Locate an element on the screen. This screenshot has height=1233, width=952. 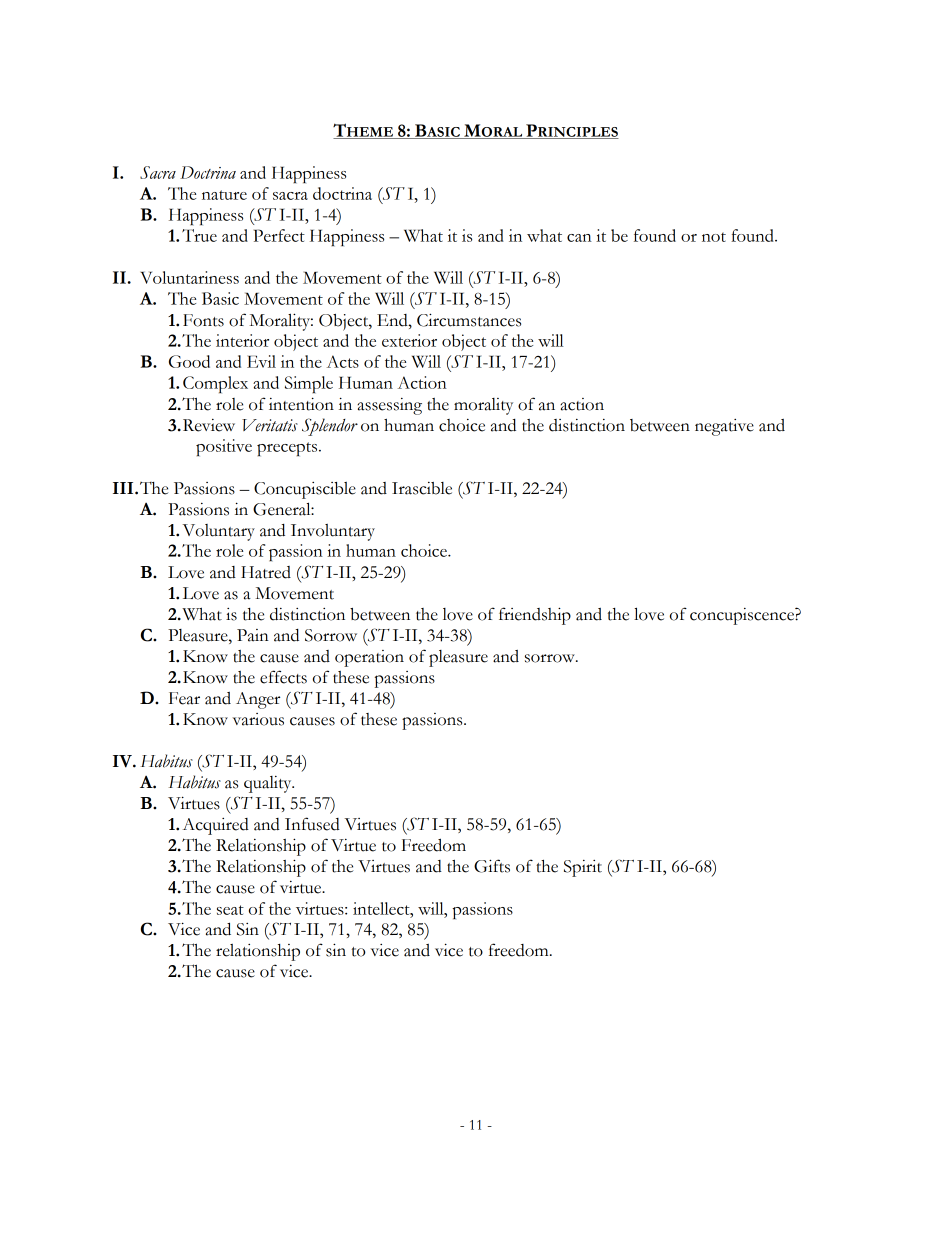
Hatred is located at coordinates (266, 572).
